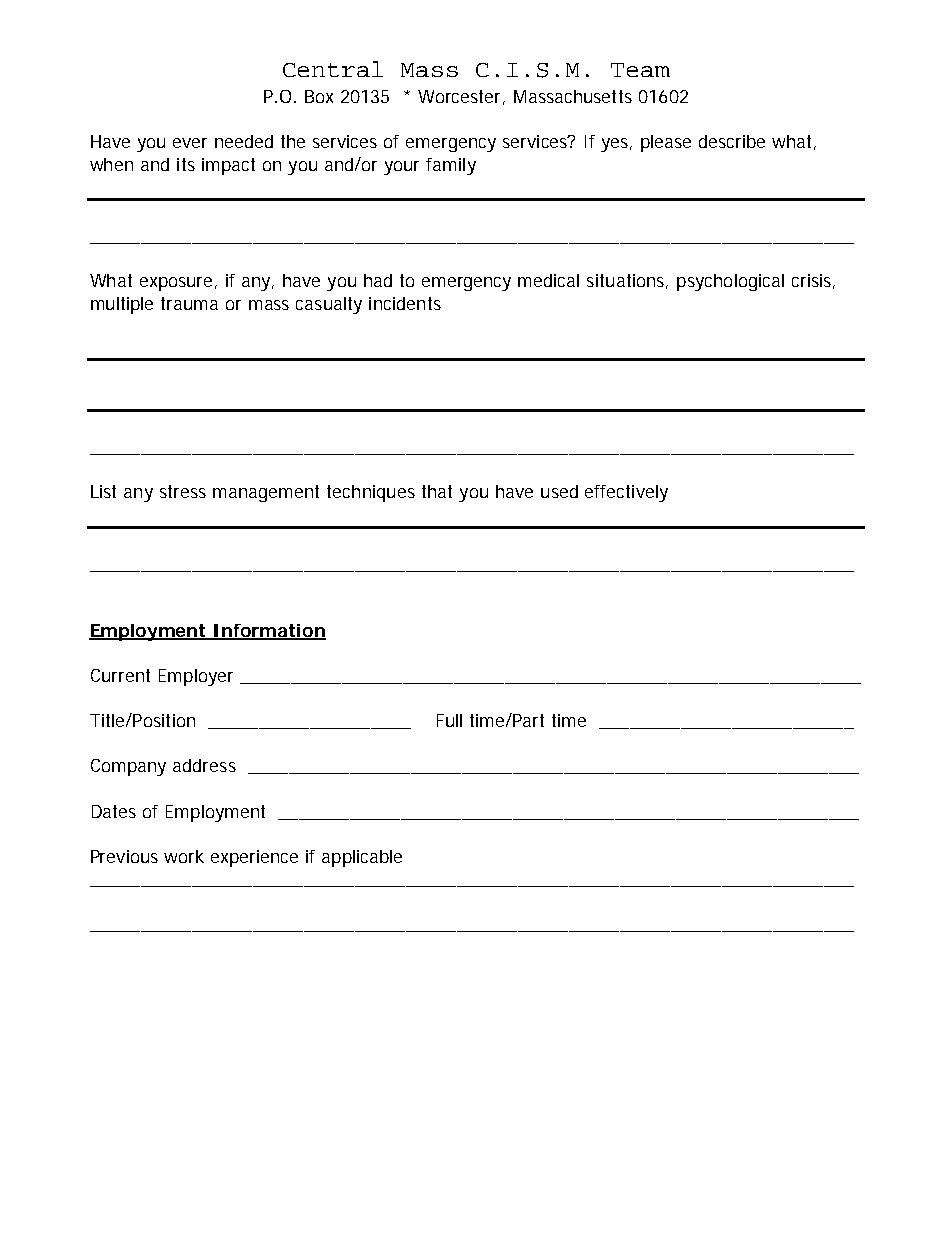  Describe the element at coordinates (190, 143) in the screenshot. I see `ever` at that location.
